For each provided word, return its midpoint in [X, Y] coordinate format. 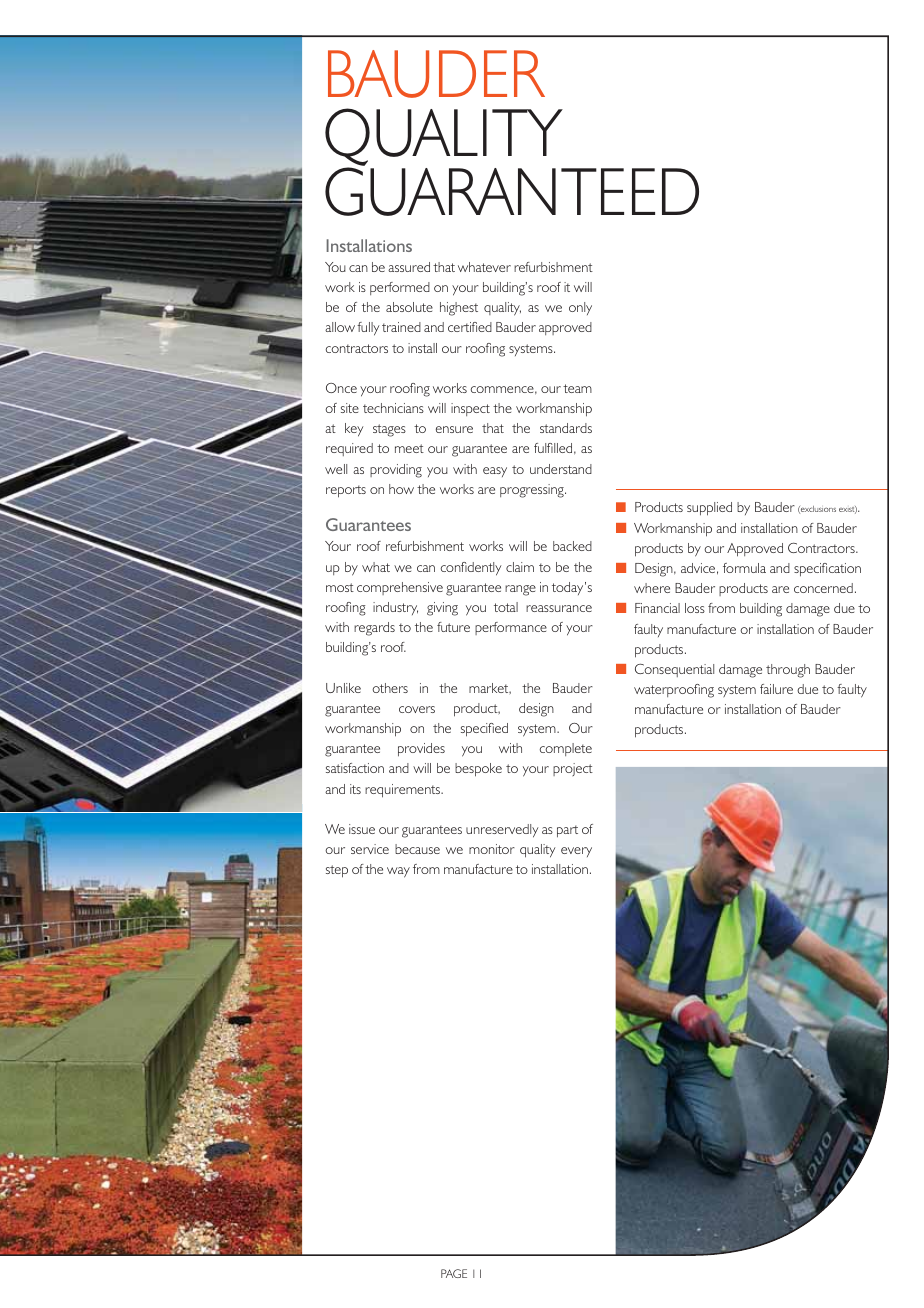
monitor [492, 849]
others [390, 688]
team [577, 388]
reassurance [559, 608]
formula [744, 568]
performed [400, 288]
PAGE [454, 1273]
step [337, 871]
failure [776, 689]
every [576, 852]
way [398, 872]
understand [561, 469]
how [401, 489]
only [580, 308]
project [573, 769]
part [567, 831]
